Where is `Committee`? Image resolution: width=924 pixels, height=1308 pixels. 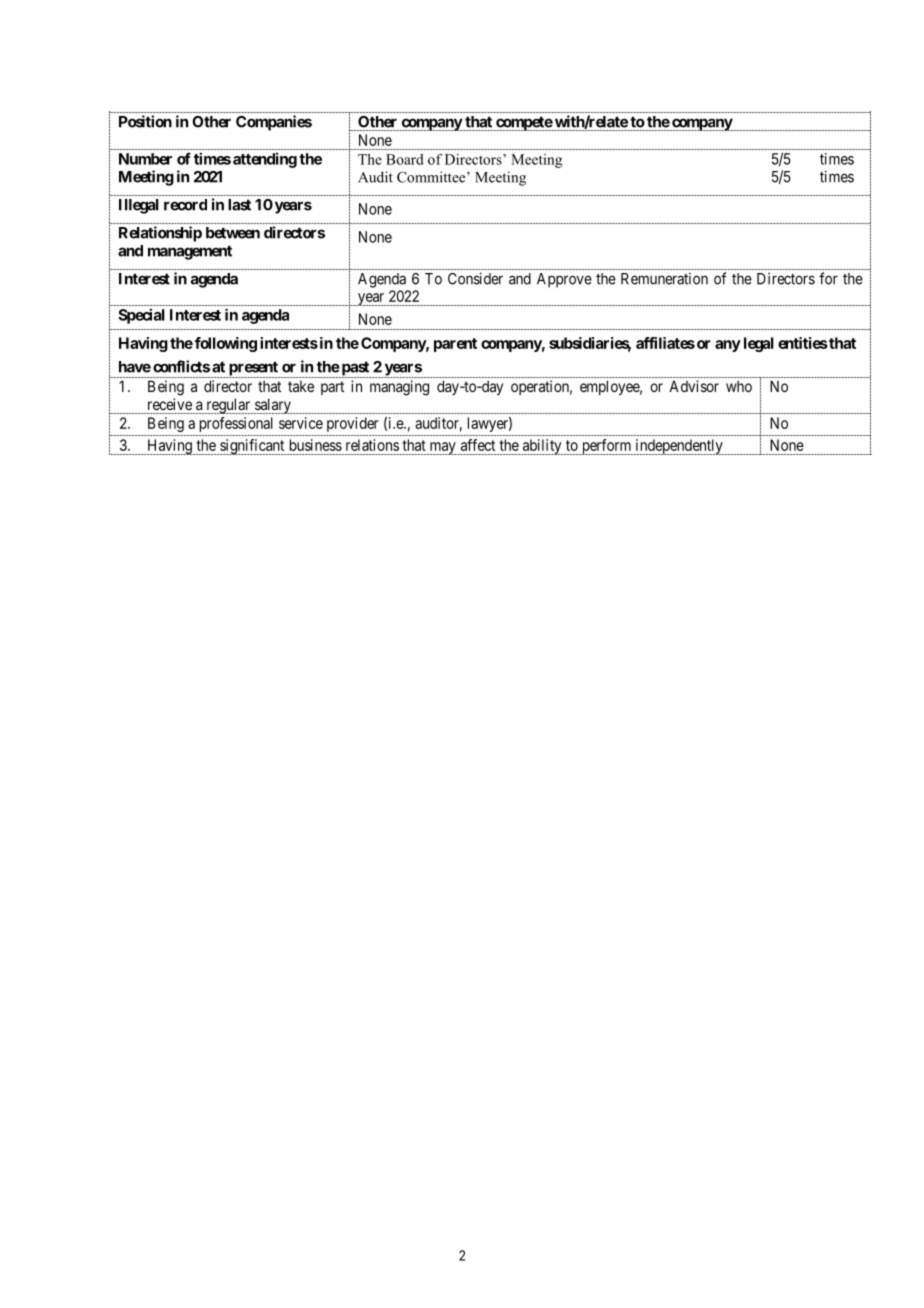 Committee is located at coordinates (432, 177).
